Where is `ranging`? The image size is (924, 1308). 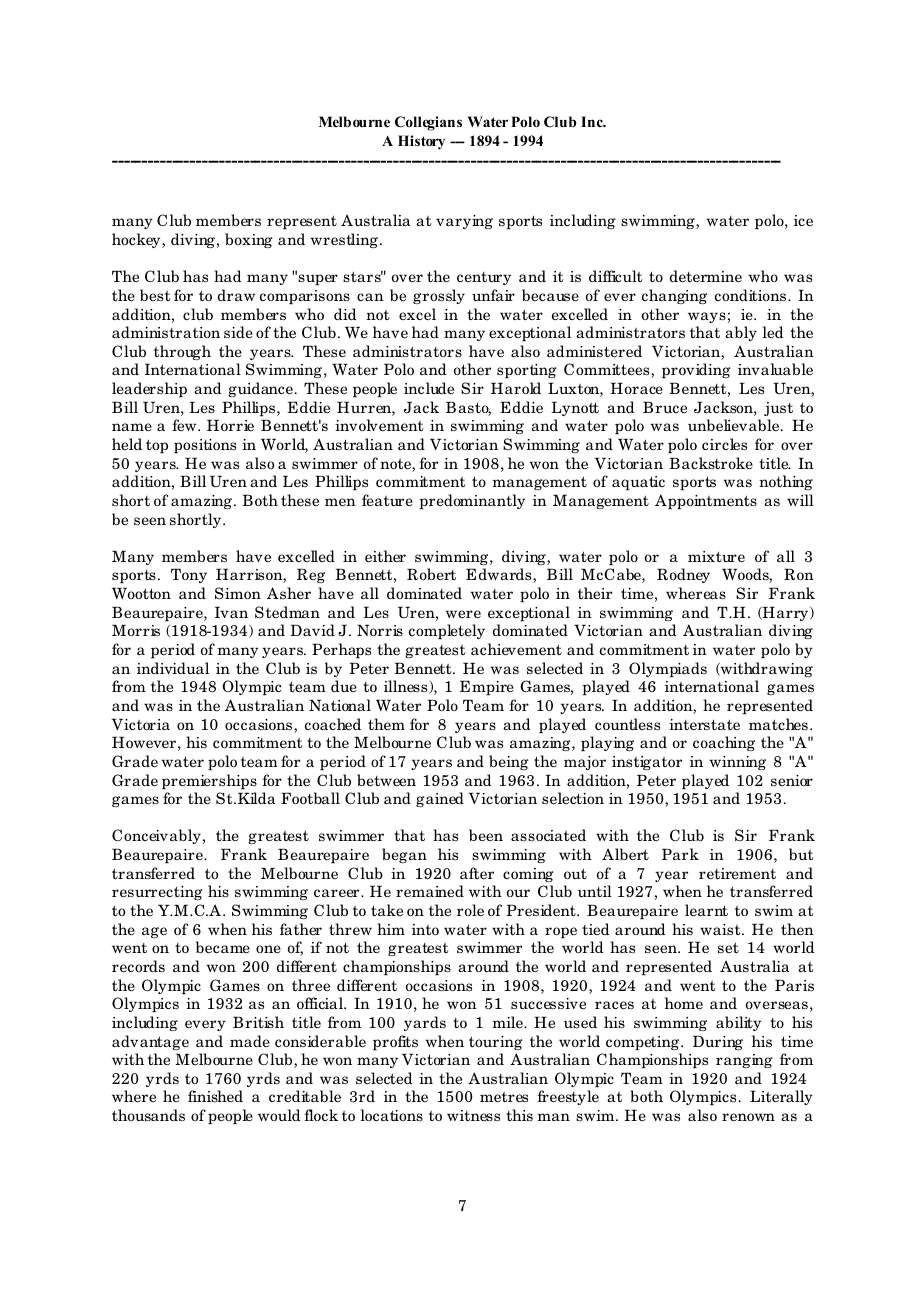 ranging is located at coordinates (744, 1061).
